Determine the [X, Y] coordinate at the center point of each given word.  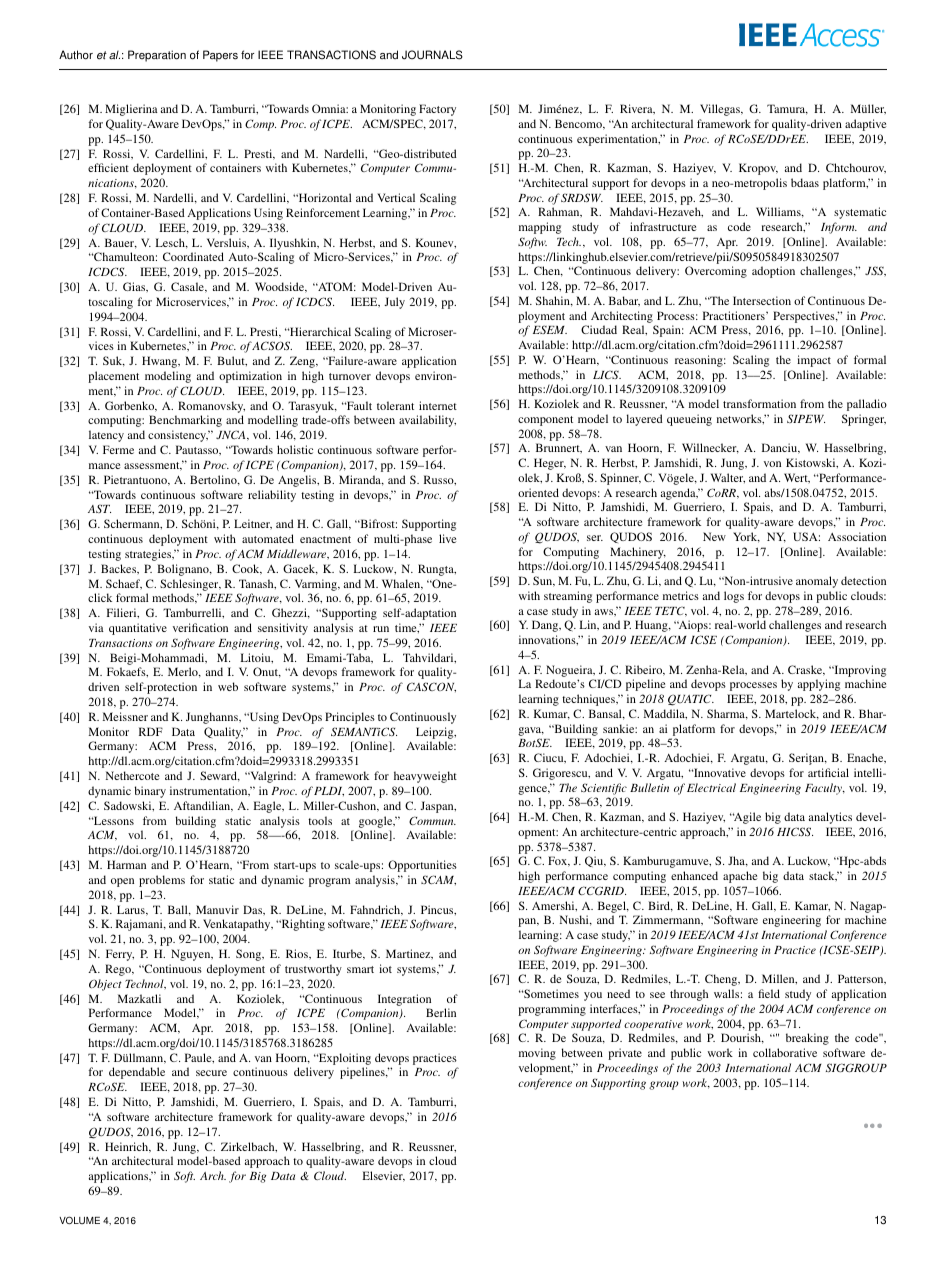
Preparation [157, 56]
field [769, 993]
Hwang [161, 362]
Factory [437, 110]
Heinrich [128, 1147]
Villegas [721, 110]
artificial [828, 772]
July [394, 303]
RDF [151, 731]
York [746, 537]
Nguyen [192, 955]
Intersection [762, 300]
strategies [149, 555]
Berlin [441, 1012]
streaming [568, 597]
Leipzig [436, 733]
